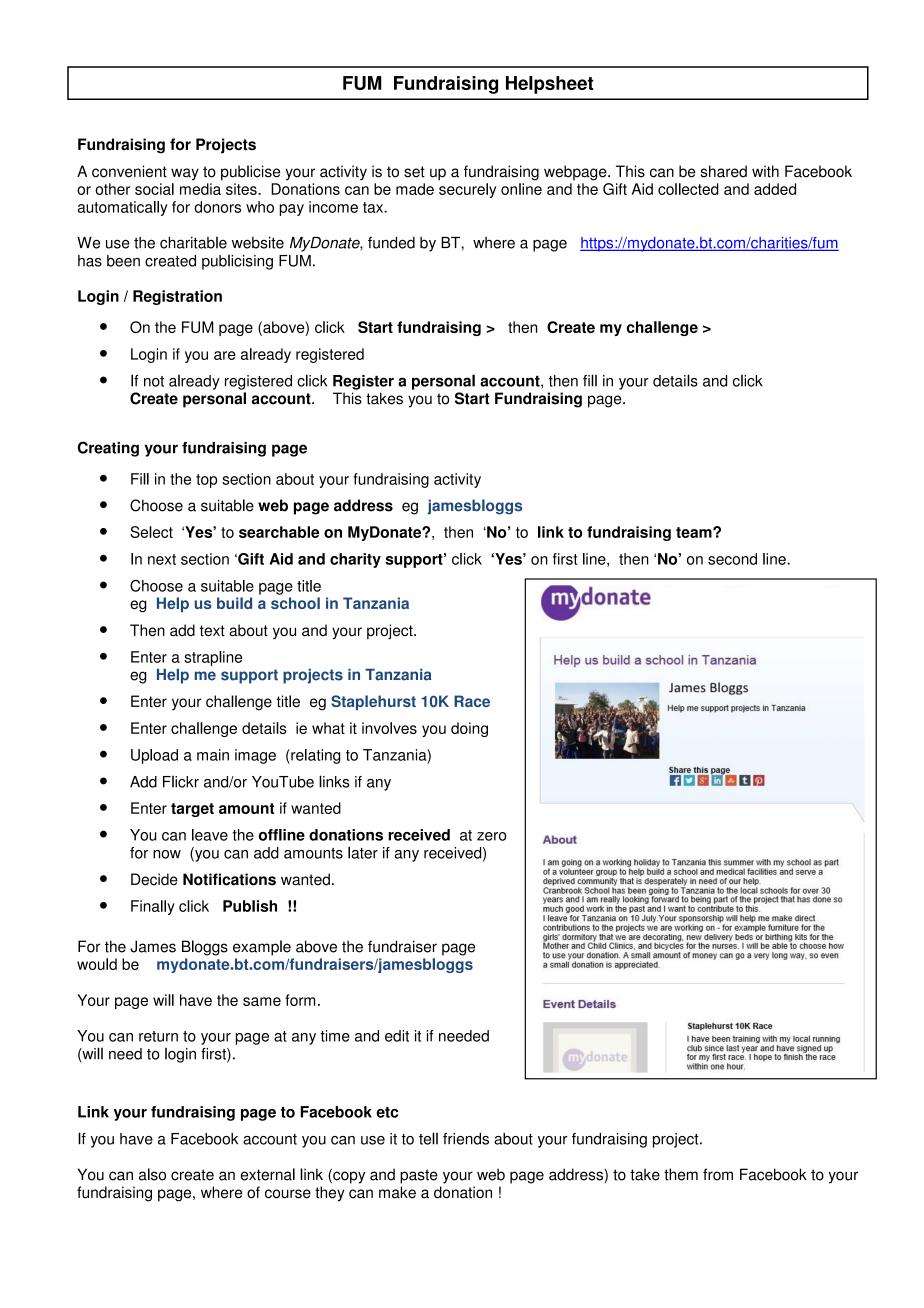 This document has height=1308, width=924. I want to click on paste, so click(419, 1176).
